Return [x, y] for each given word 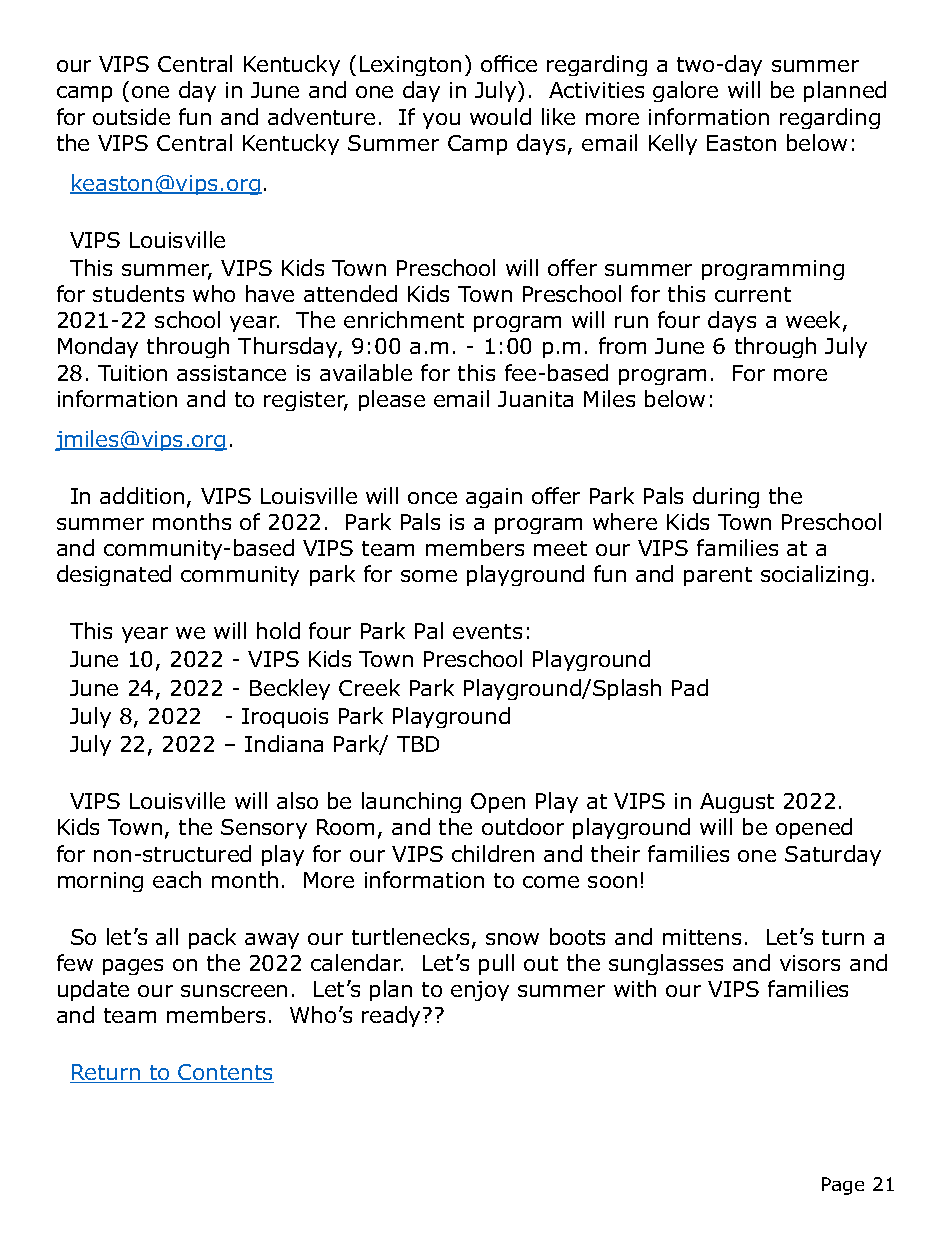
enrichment [404, 319]
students [138, 293]
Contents [225, 1073]
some [429, 576]
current [753, 294]
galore [685, 91]
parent [718, 576]
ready [391, 1016]
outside [131, 116]
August [737, 803]
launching [411, 802]
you [441, 121]
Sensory [264, 829]
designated [114, 575]
